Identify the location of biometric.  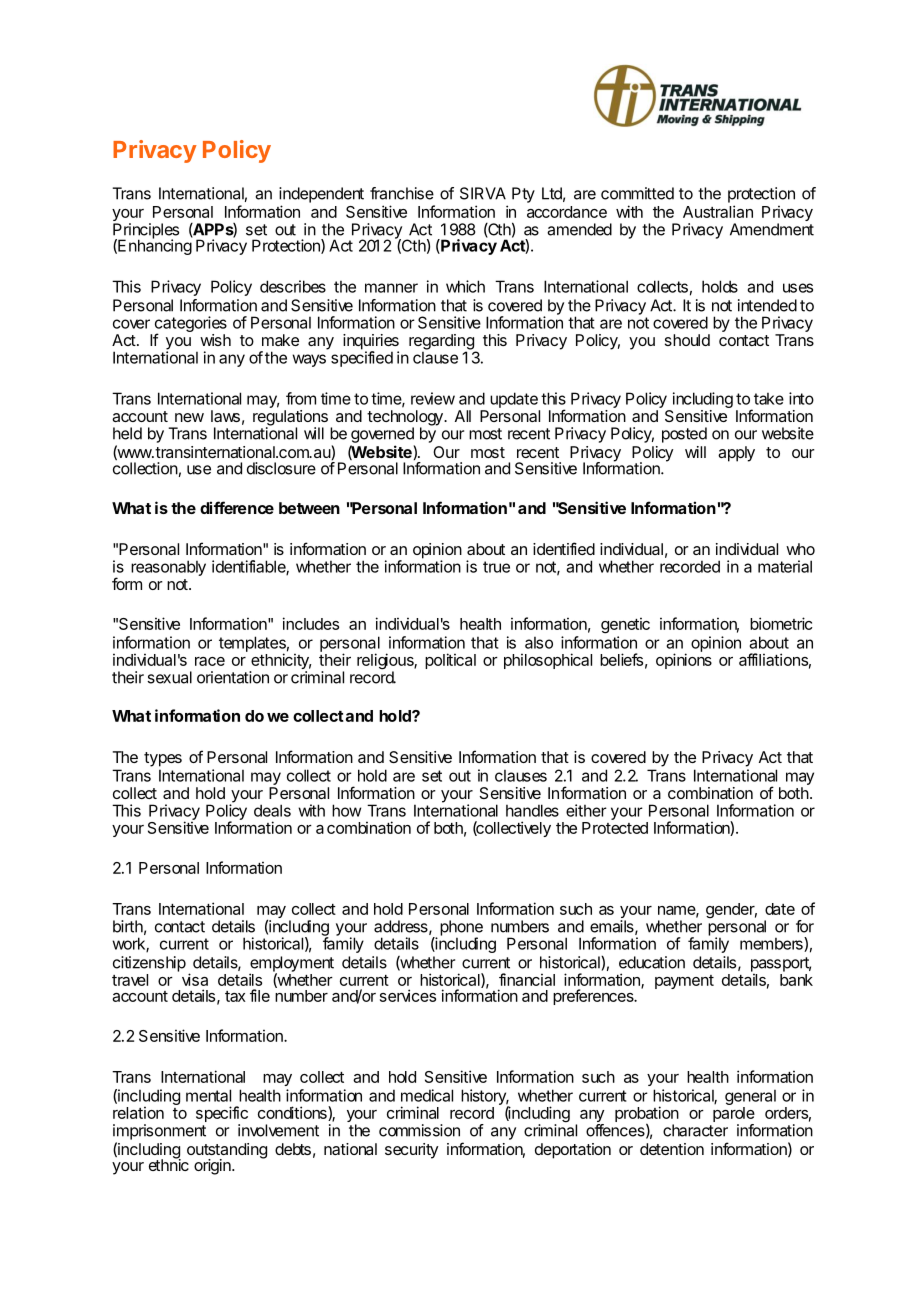
(781, 623).
